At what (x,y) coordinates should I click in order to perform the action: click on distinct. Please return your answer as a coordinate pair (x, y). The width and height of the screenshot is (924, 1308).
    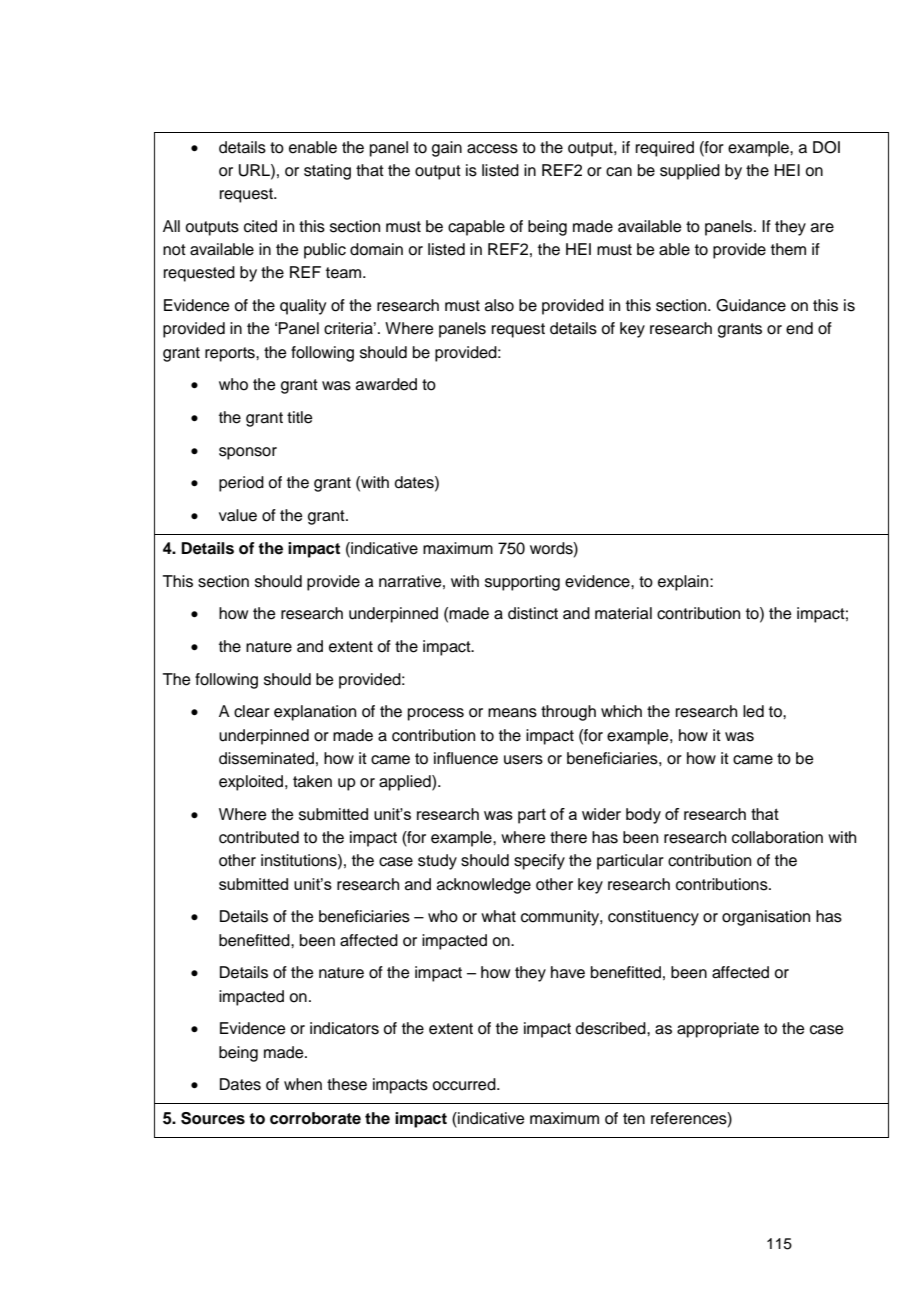
    Looking at the image, I should click on (533, 613).
